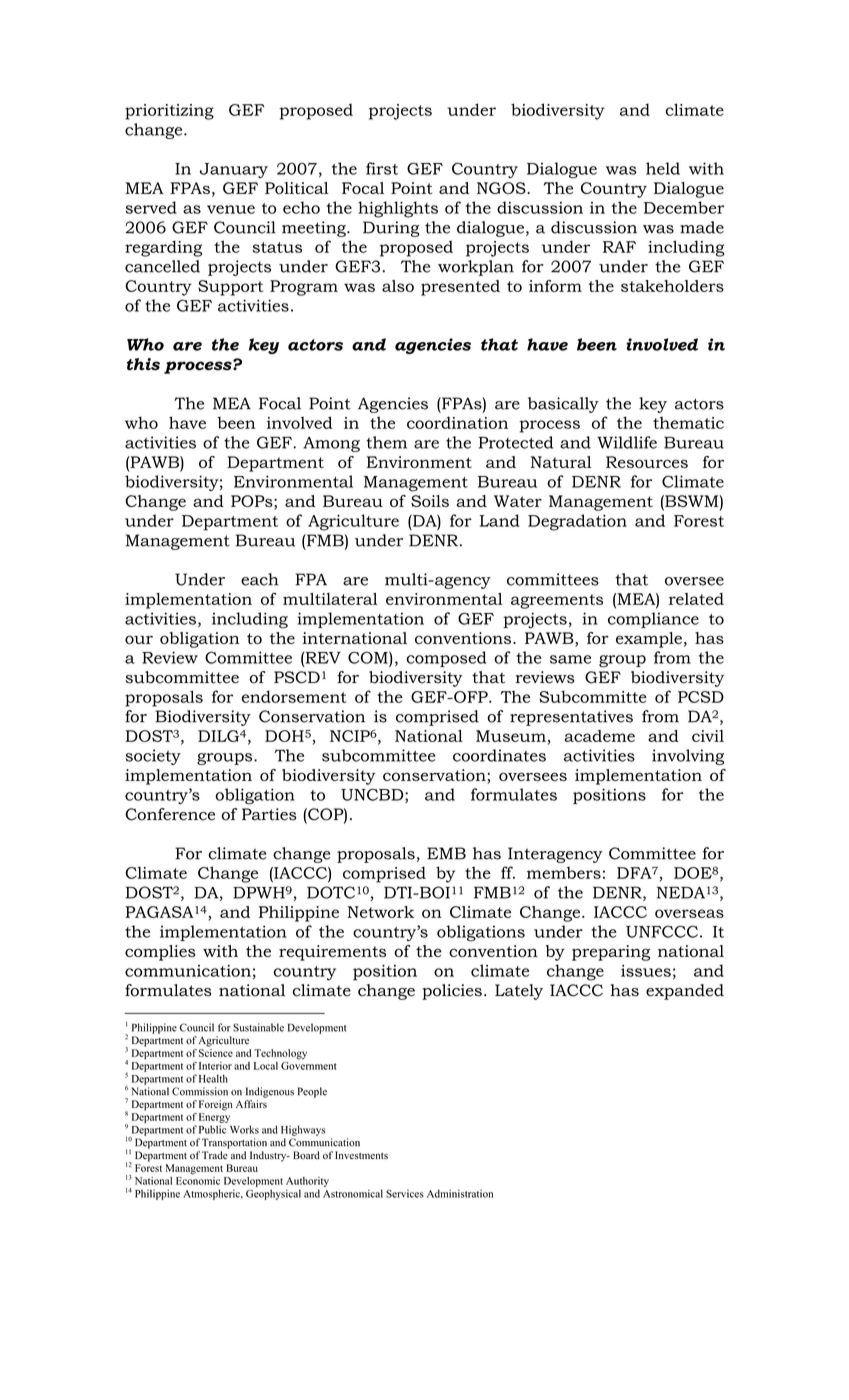  Describe the element at coordinates (663, 168) in the screenshot. I see `held` at that location.
